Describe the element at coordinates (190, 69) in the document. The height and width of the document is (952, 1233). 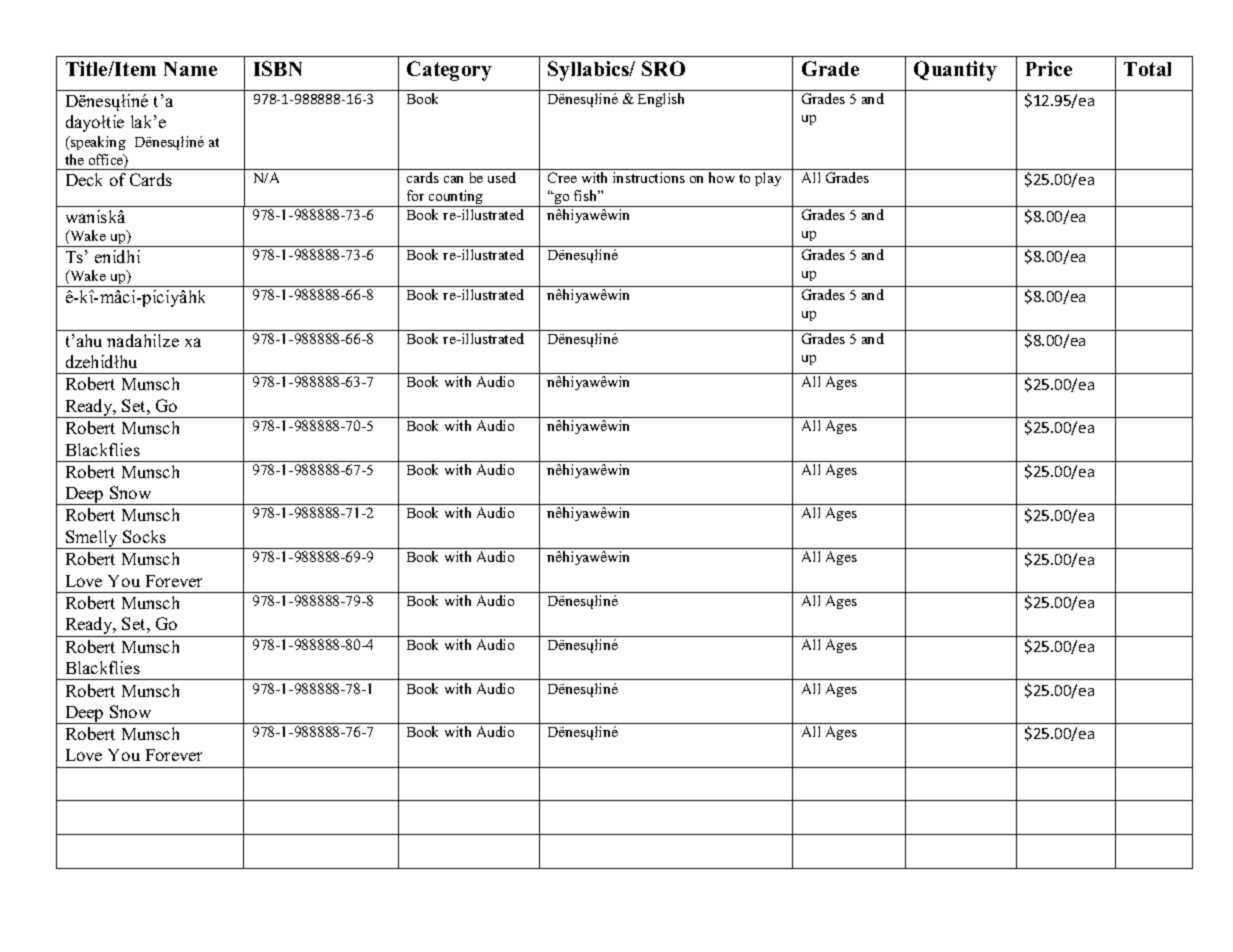
I see `Name` at that location.
